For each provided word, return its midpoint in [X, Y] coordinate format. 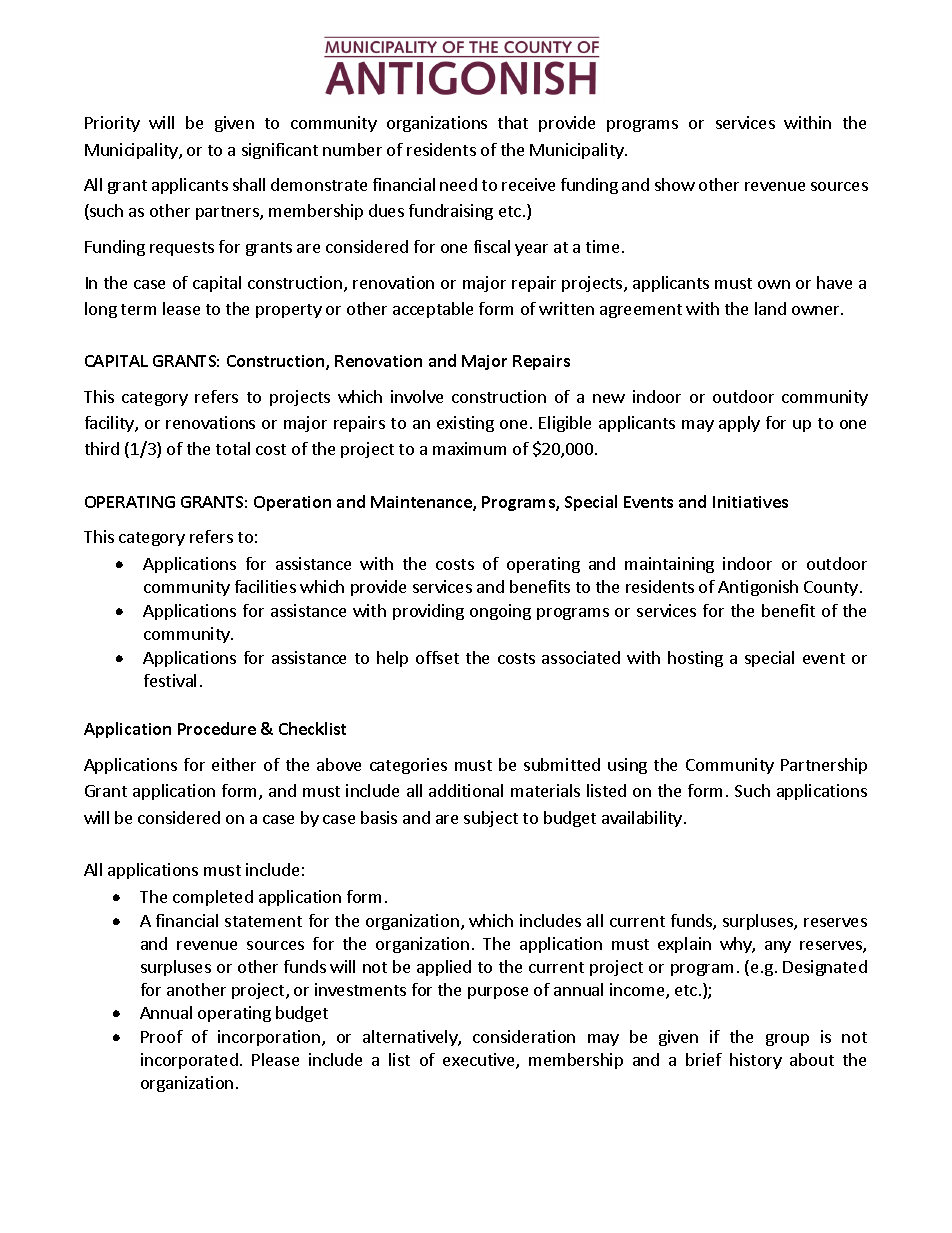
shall [249, 184]
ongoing [500, 612]
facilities [265, 586]
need [458, 184]
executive [480, 1061]
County [831, 588]
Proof [162, 1036]
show [675, 184]
